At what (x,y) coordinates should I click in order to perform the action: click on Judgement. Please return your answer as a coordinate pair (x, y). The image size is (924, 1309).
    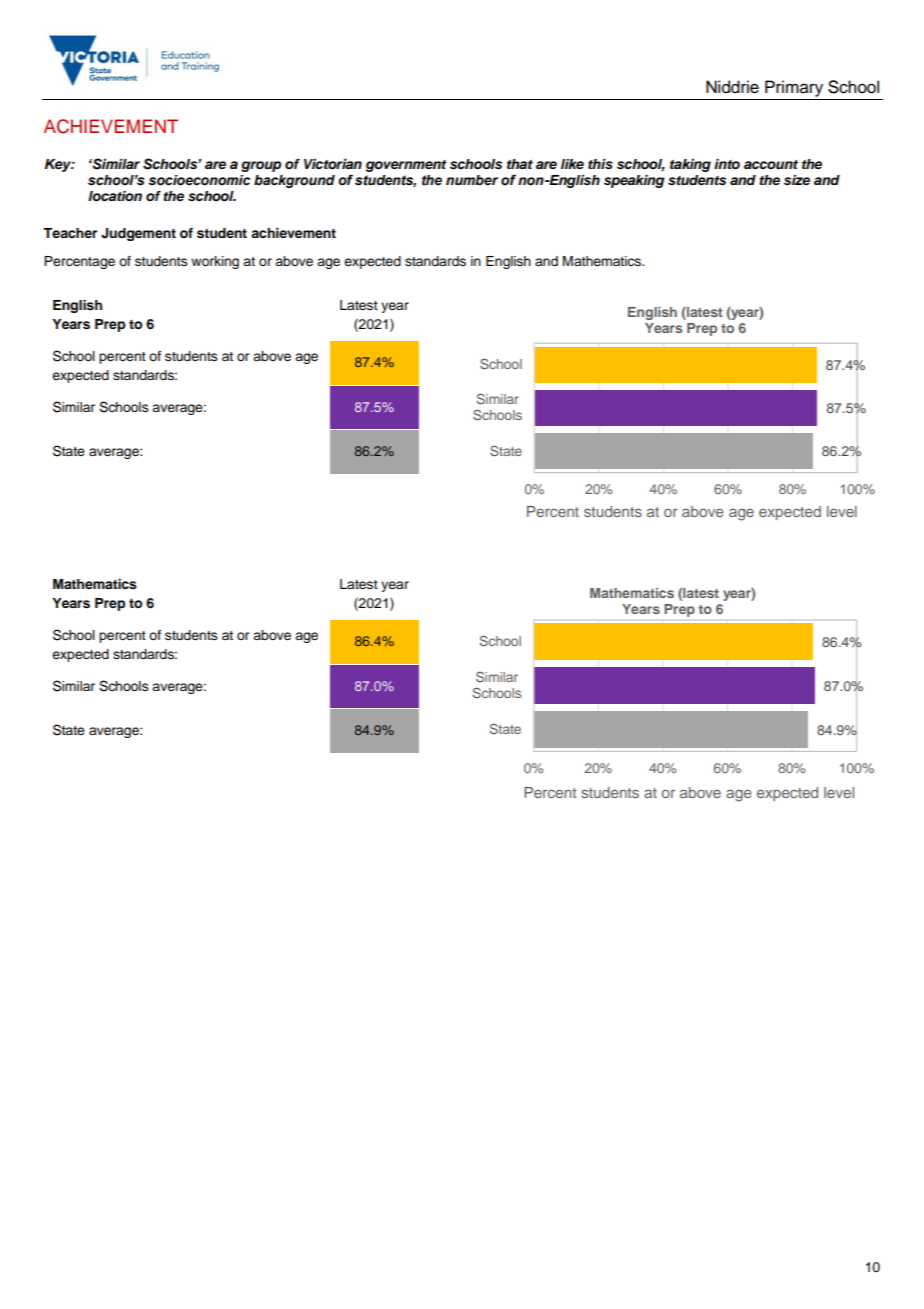
    Looking at the image, I should click on (138, 234).
